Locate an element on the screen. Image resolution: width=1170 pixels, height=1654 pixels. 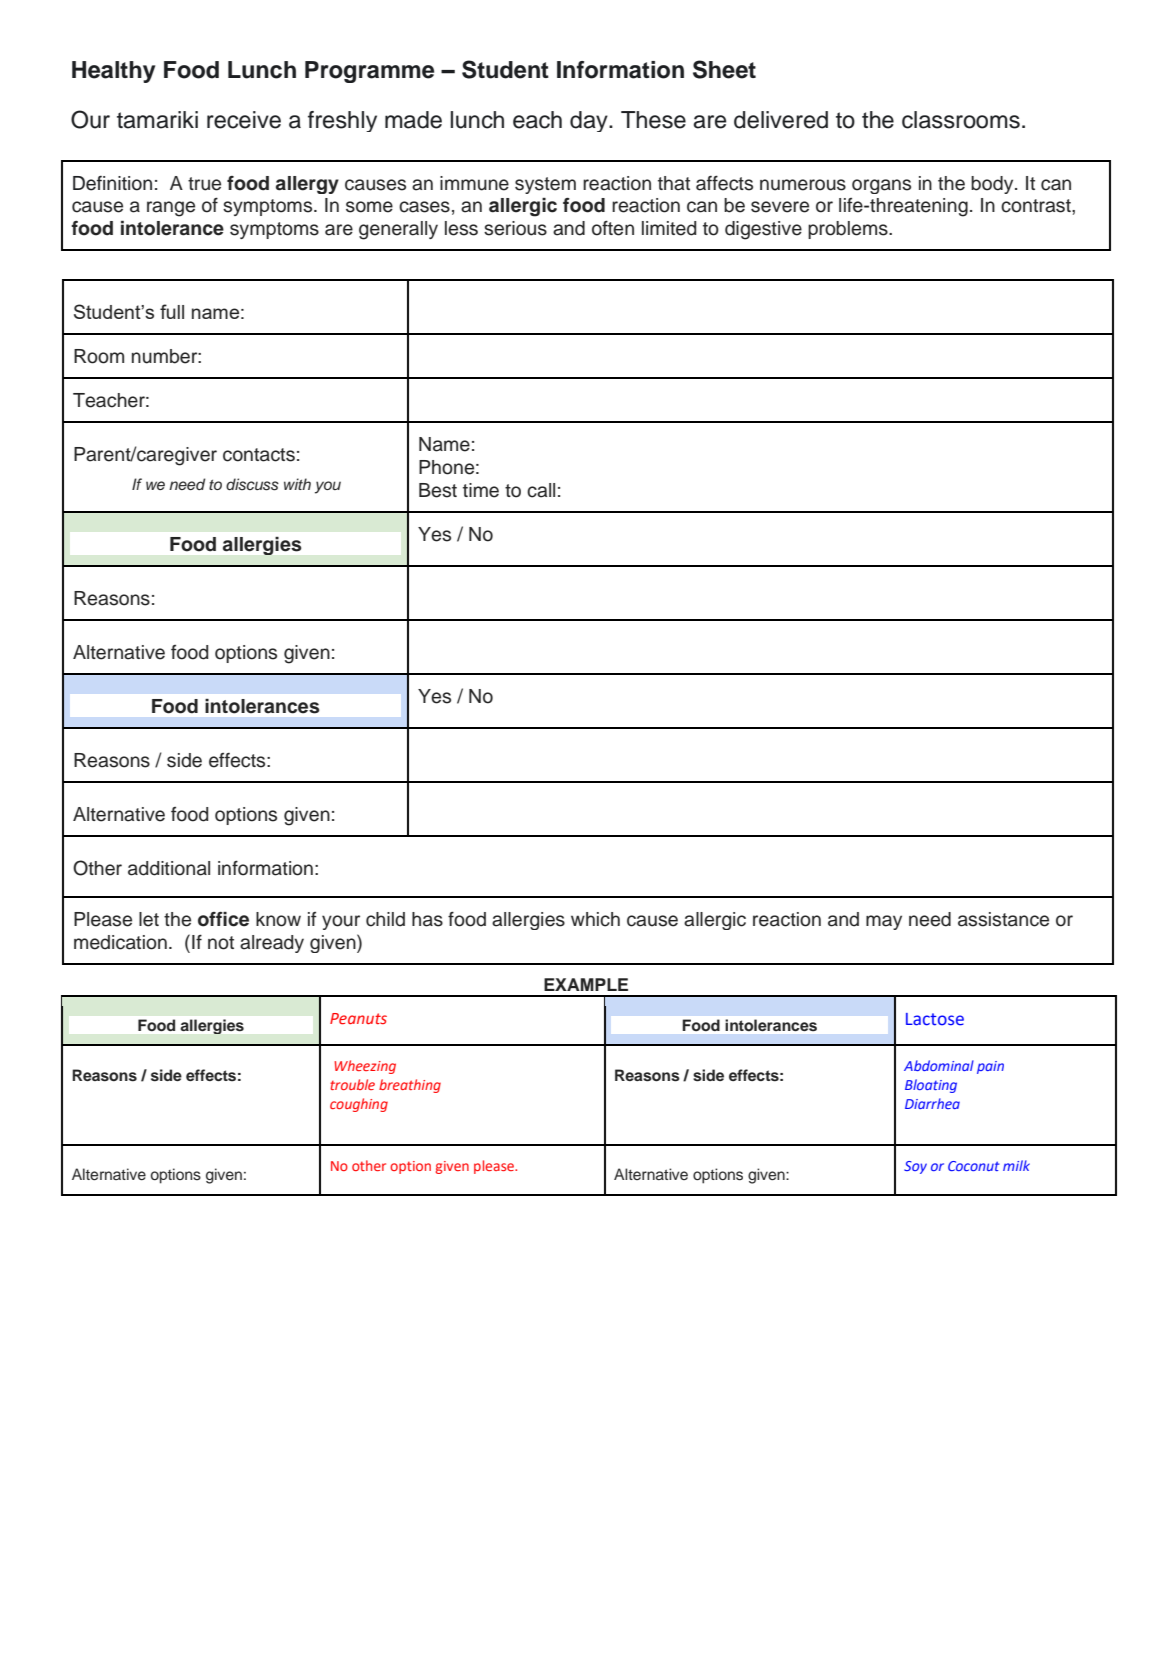
often is located at coordinates (613, 228).
